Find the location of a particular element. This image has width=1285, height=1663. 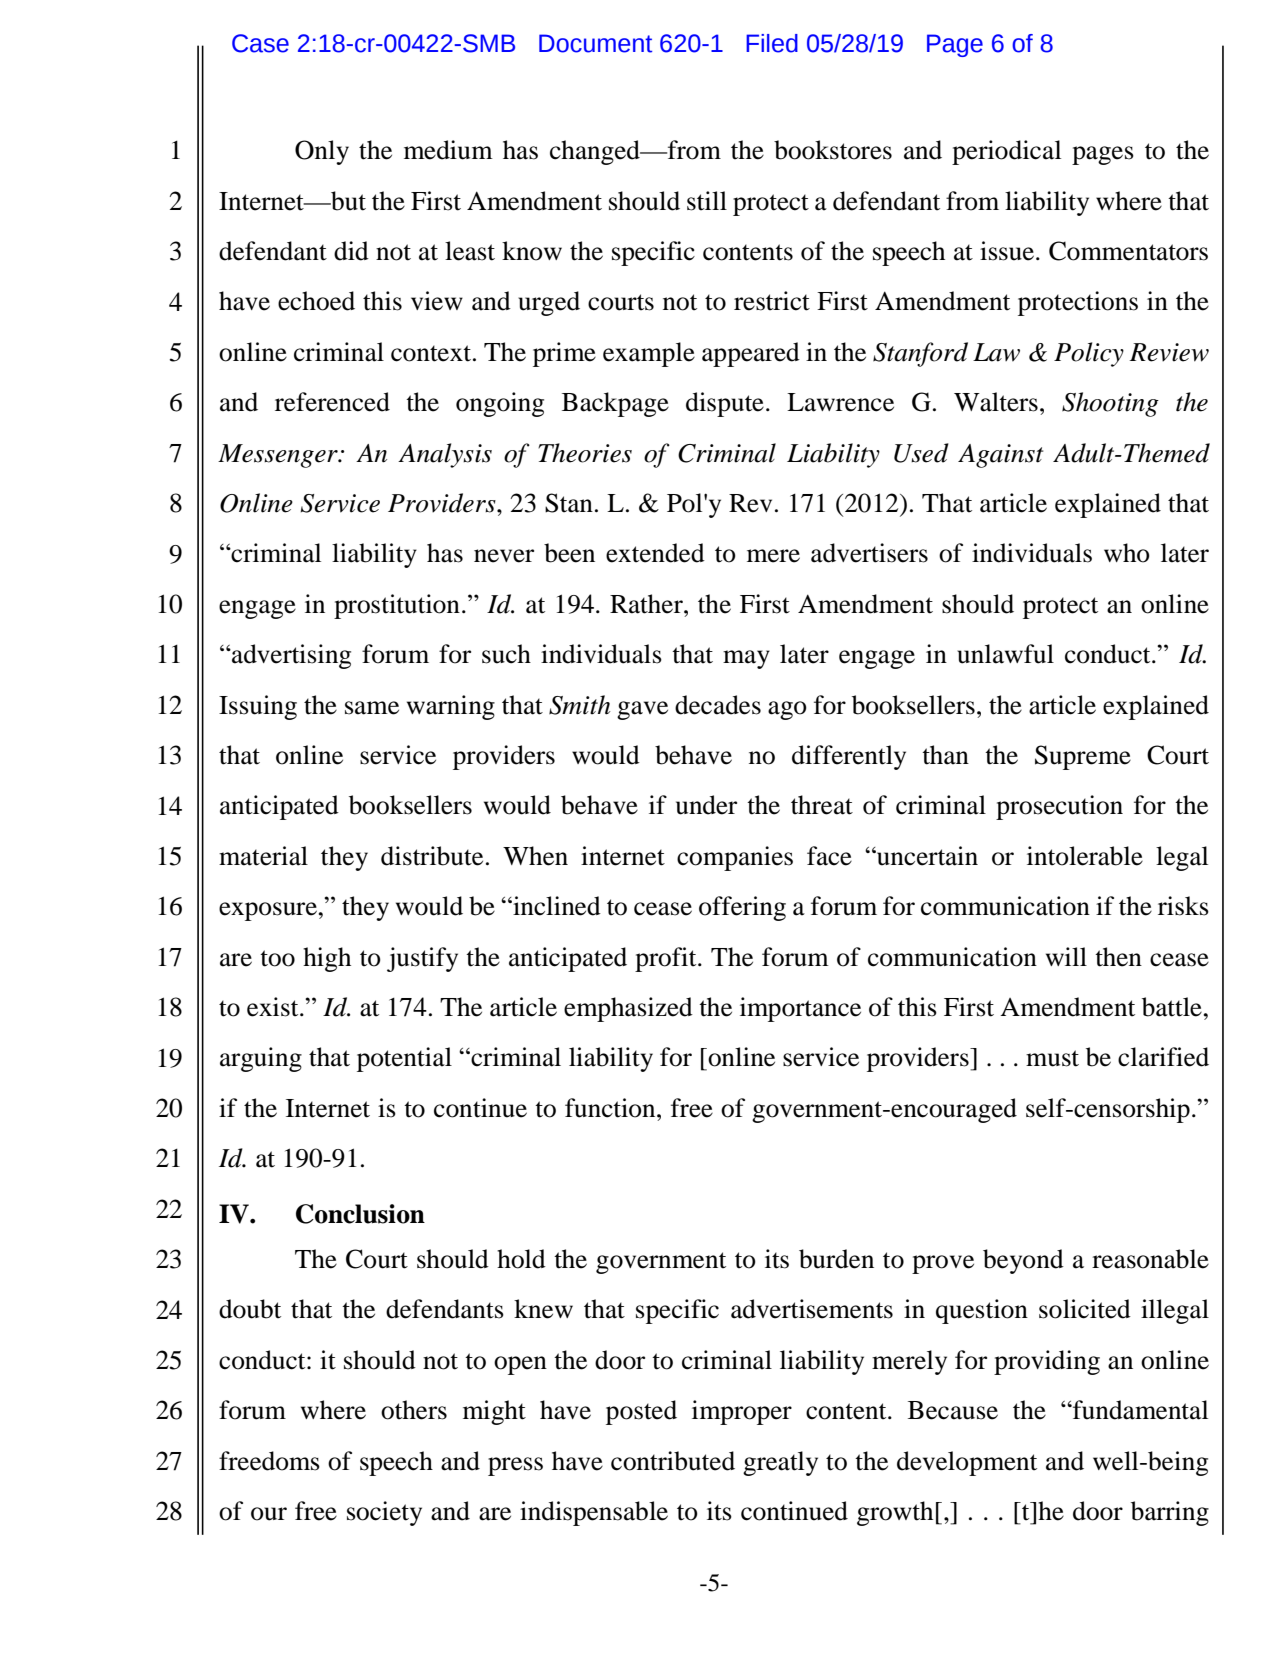

contributed is located at coordinates (673, 1461).
